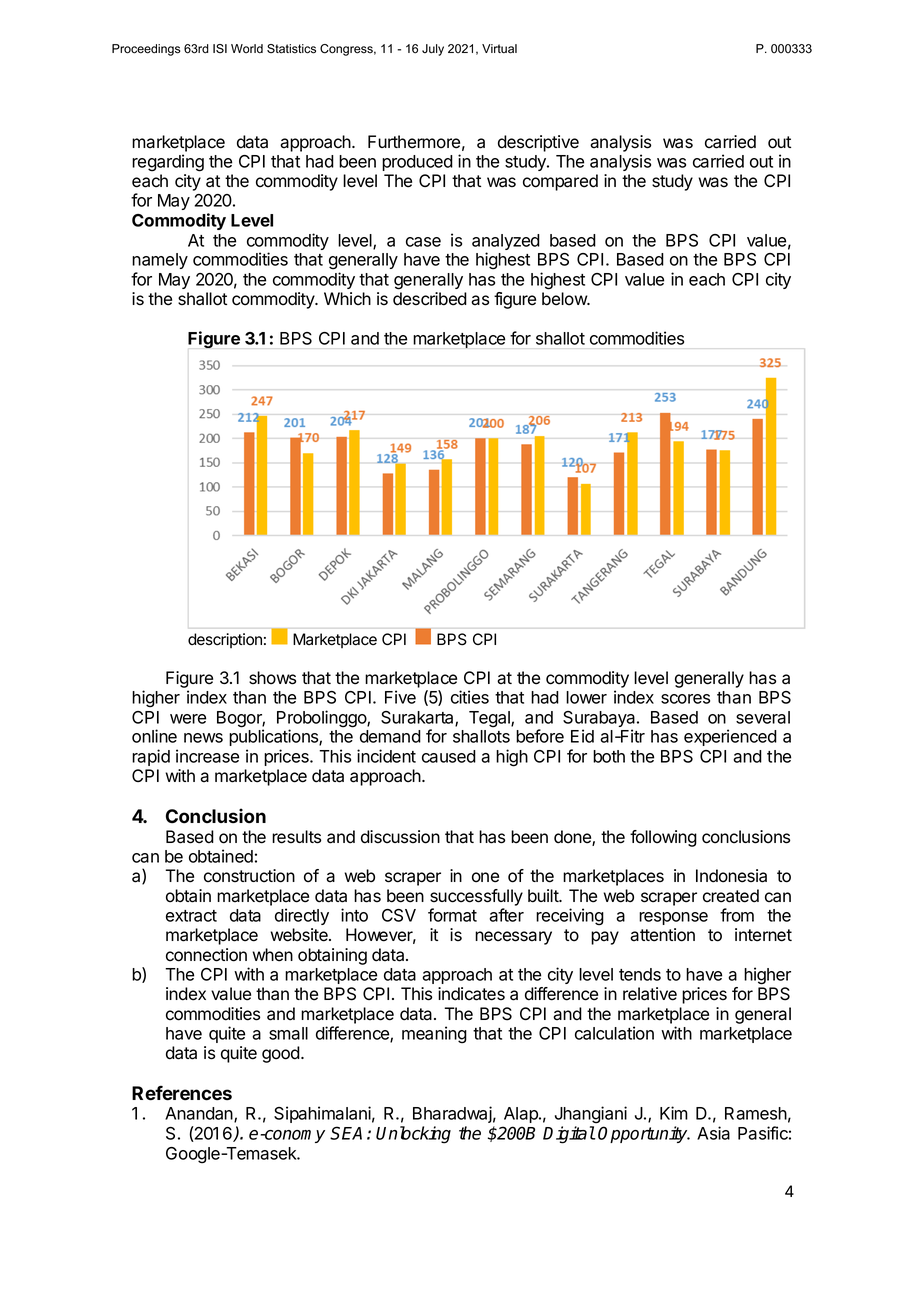 This screenshot has width=924, height=1308. What do you see at coordinates (565, 299) in the screenshot?
I see `below` at bounding box center [565, 299].
